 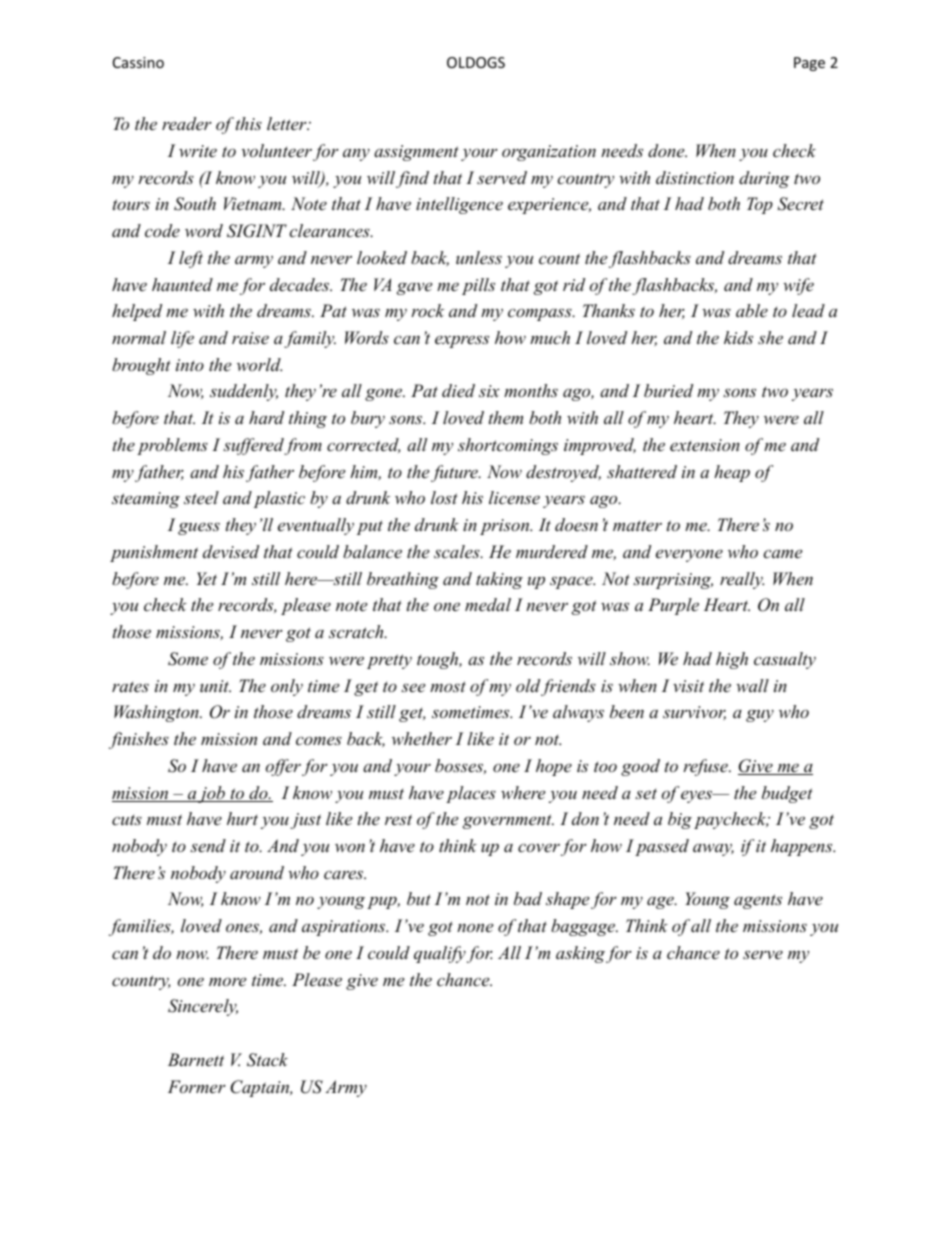 What do you see at coordinates (444, 497) in the screenshot?
I see `lost` at bounding box center [444, 497].
